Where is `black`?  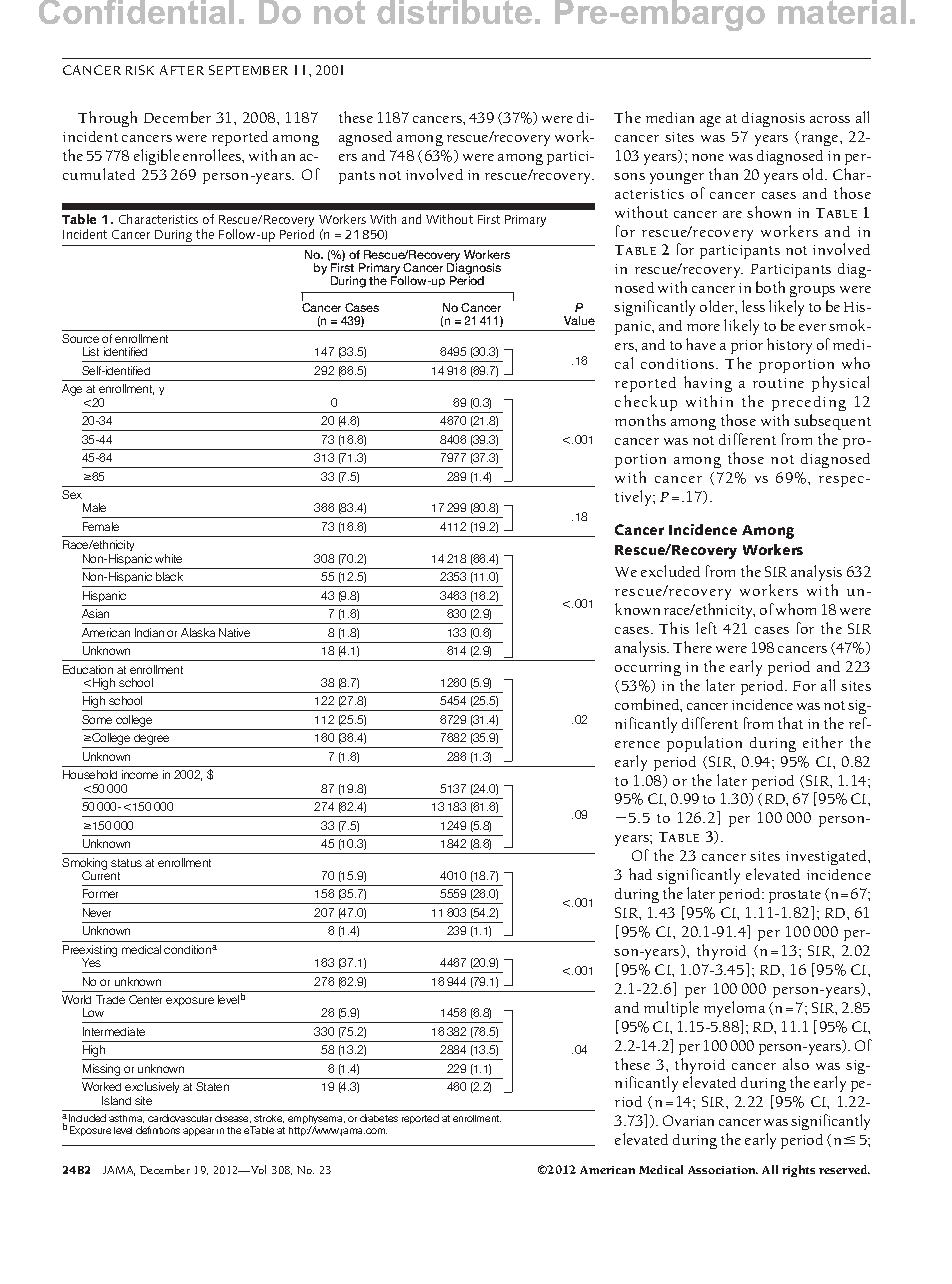 black is located at coordinates (169, 576).
